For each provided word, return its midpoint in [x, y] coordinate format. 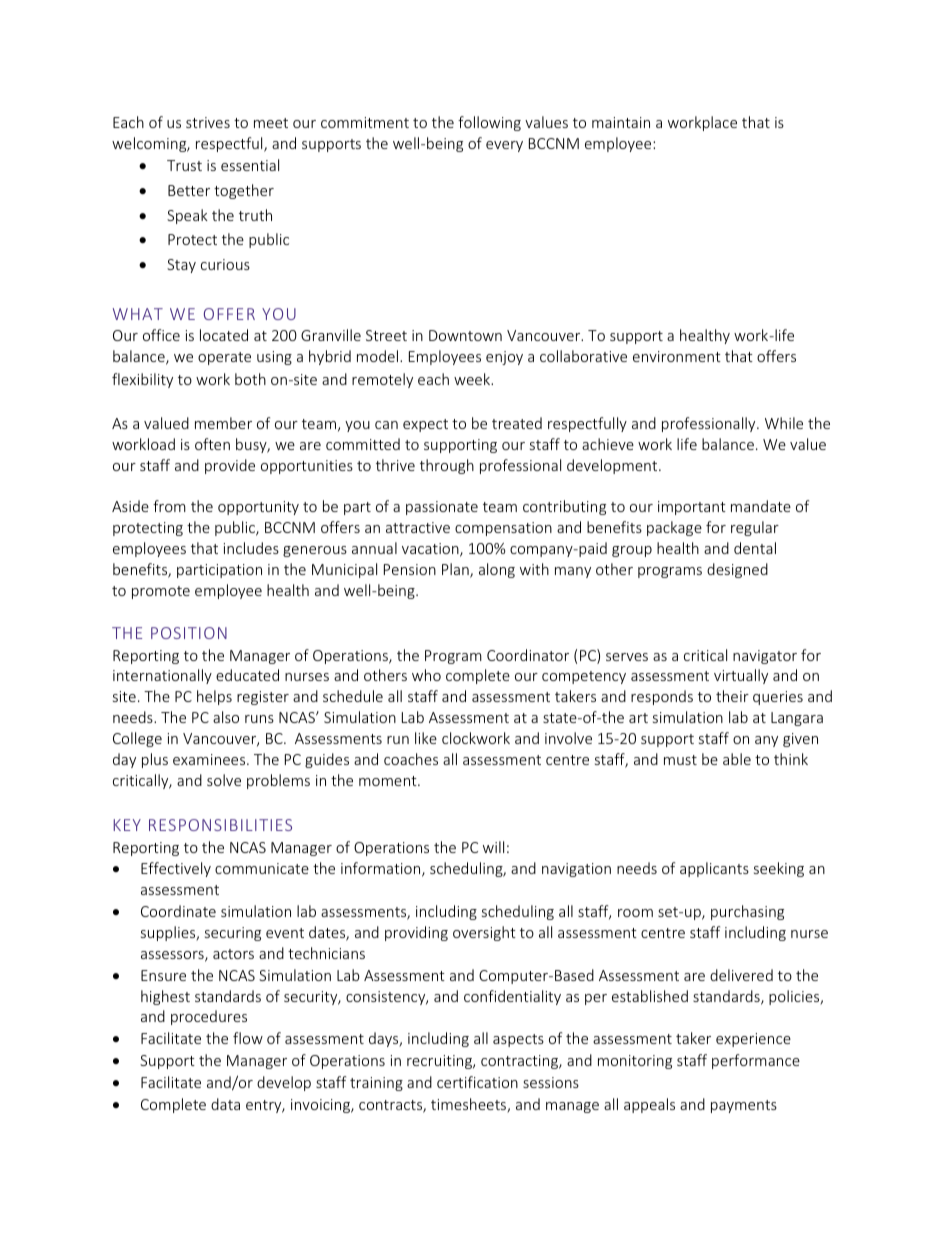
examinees [210, 759]
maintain [621, 122]
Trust [184, 165]
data [225, 1104]
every [504, 146]
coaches [411, 759]
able [737, 759]
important [692, 508]
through [447, 466]
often [212, 444]
